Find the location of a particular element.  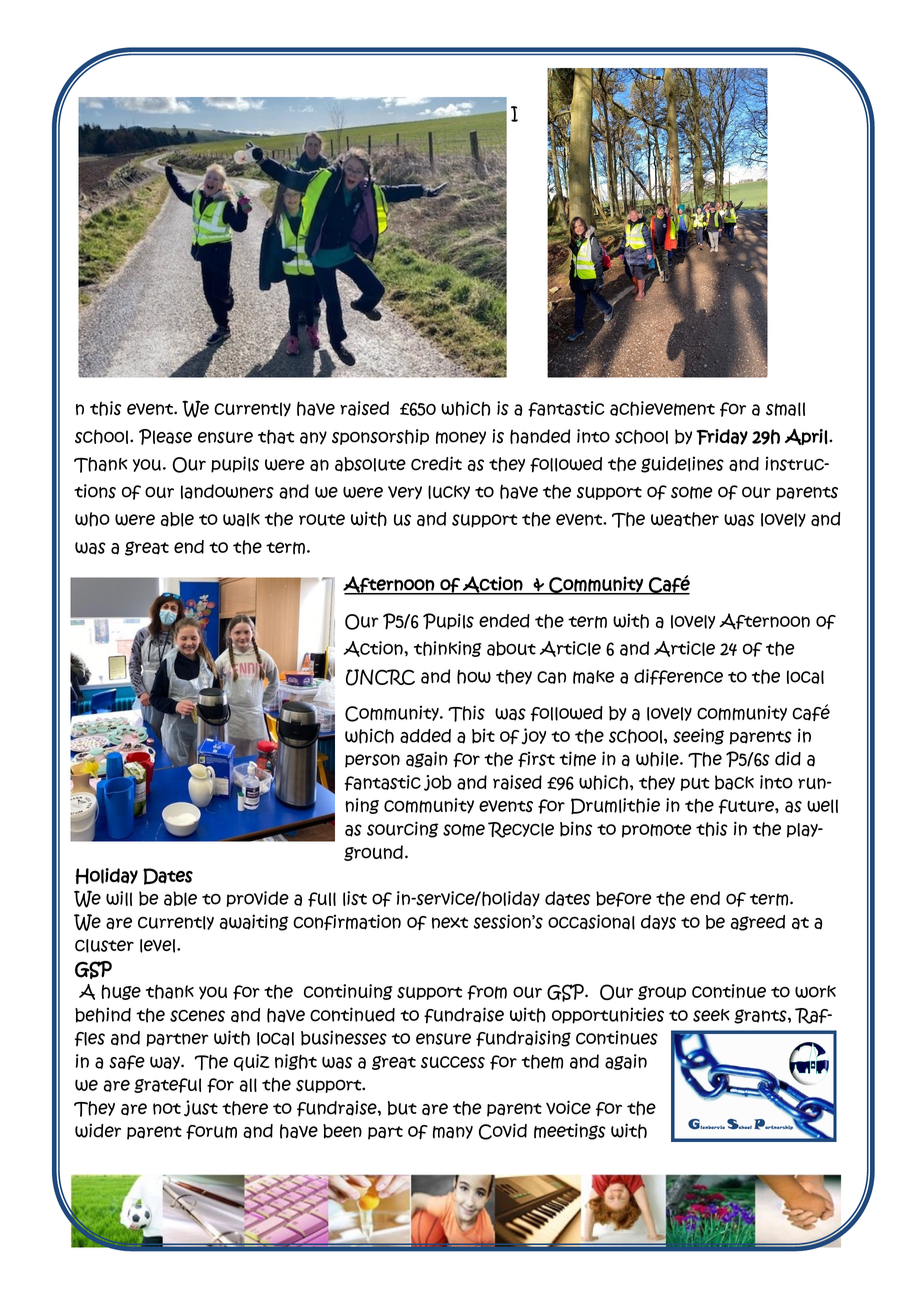

person is located at coordinates (372, 761).
